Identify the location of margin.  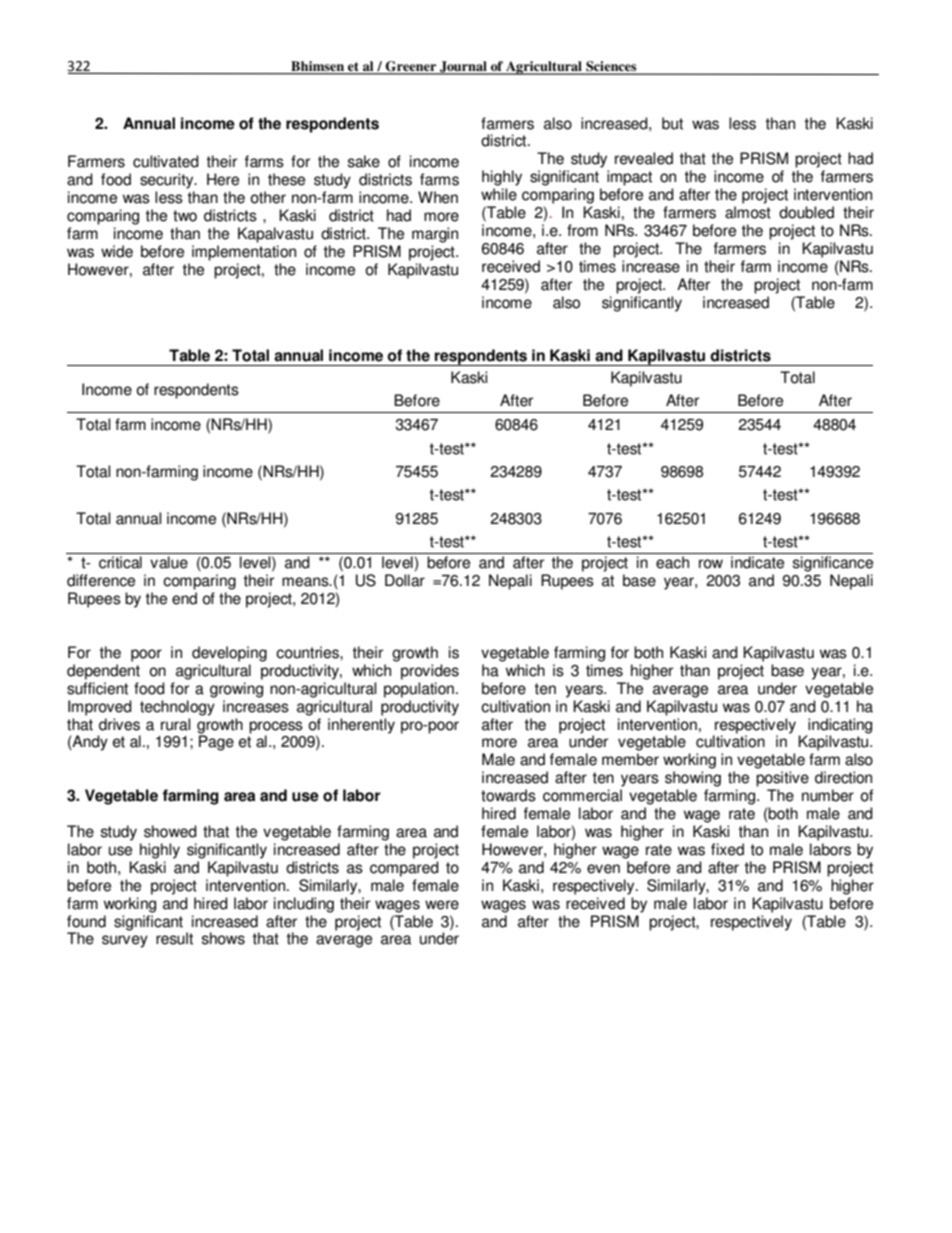
(435, 235).
